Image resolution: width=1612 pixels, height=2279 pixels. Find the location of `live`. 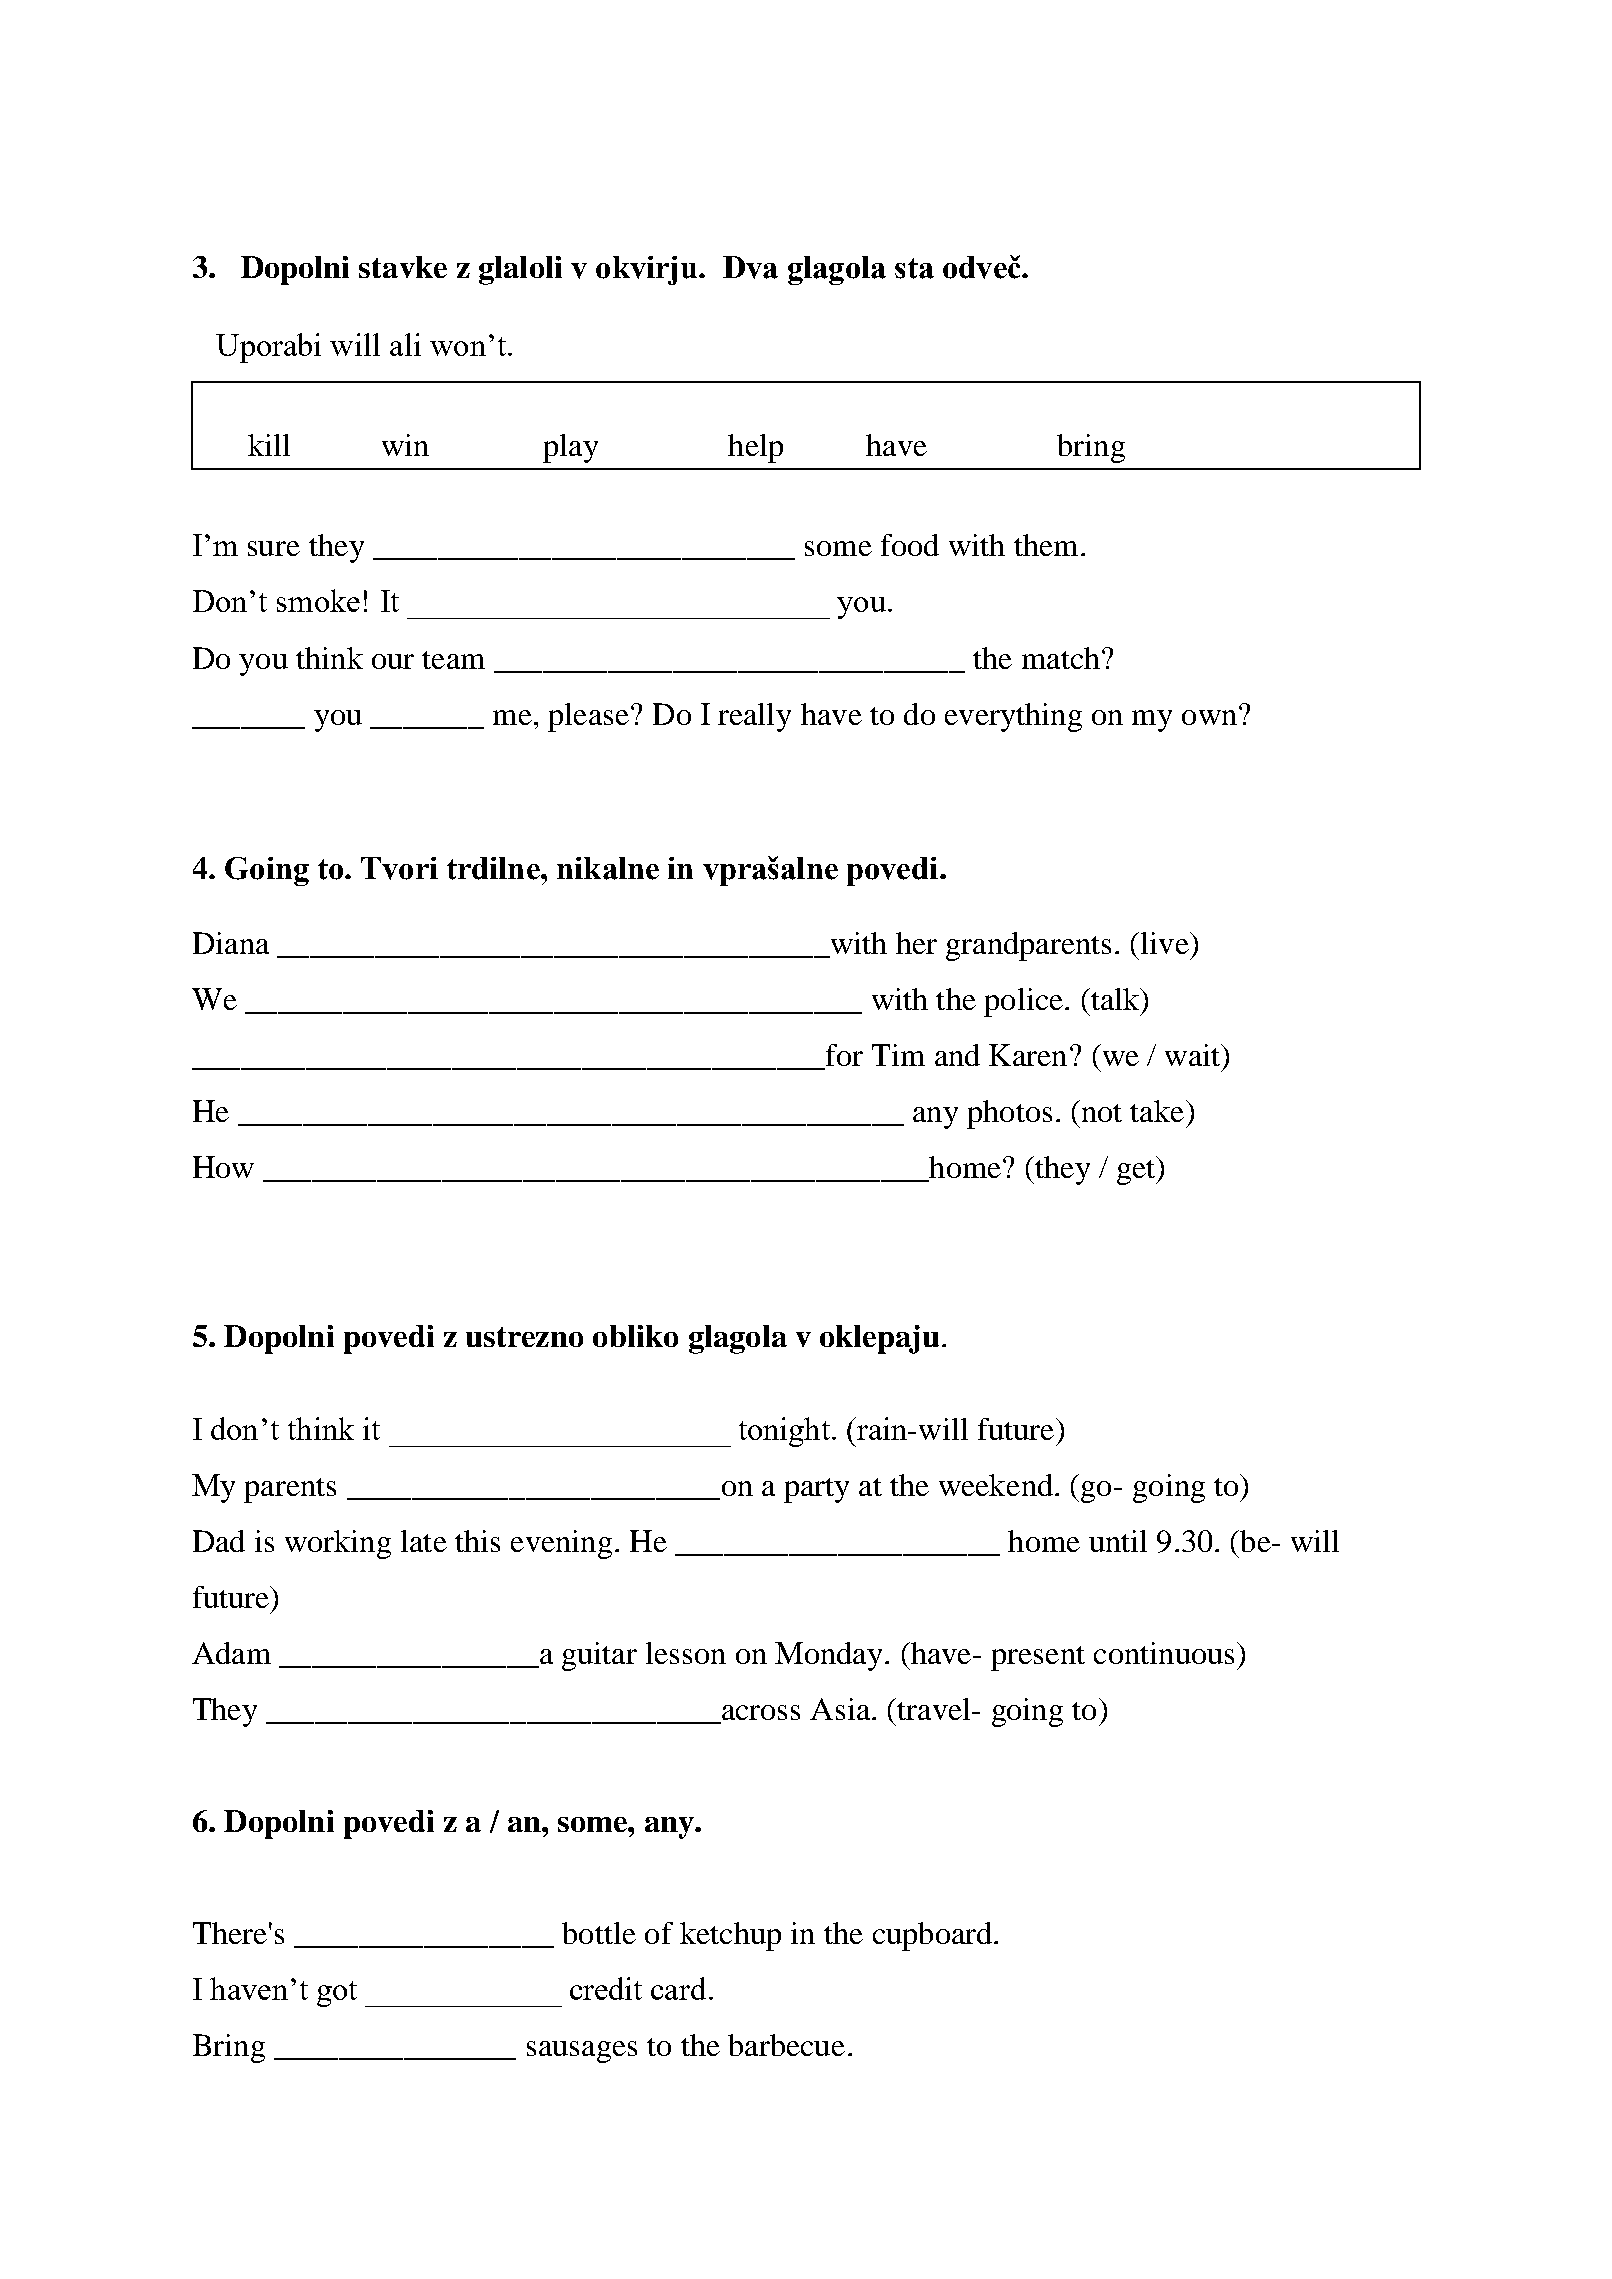

live is located at coordinates (1164, 943).
